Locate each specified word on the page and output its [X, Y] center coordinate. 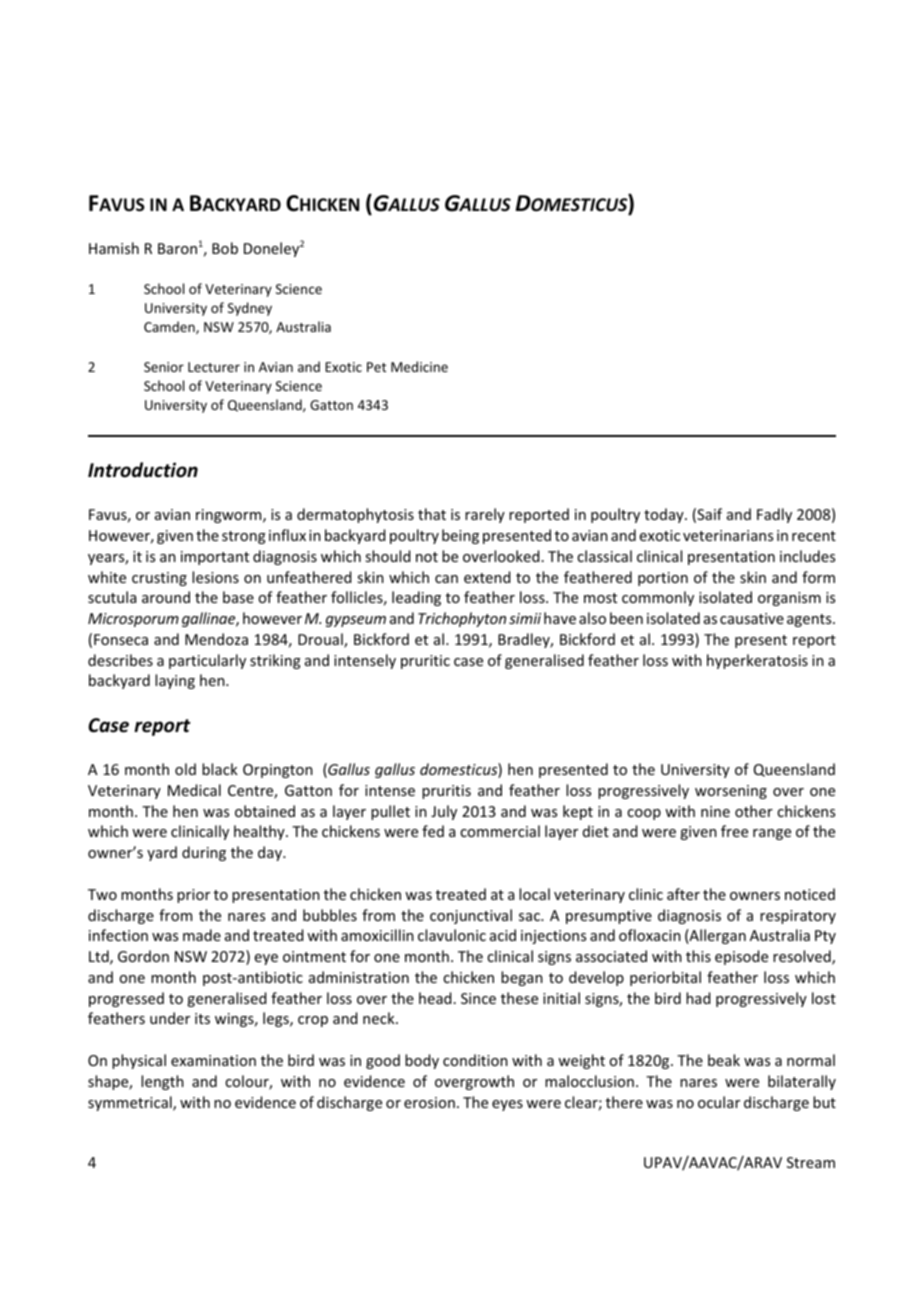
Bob [225, 248]
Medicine [419, 366]
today [665, 515]
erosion [429, 1102]
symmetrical [131, 1103]
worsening [731, 792]
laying [175, 681]
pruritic [425, 662]
